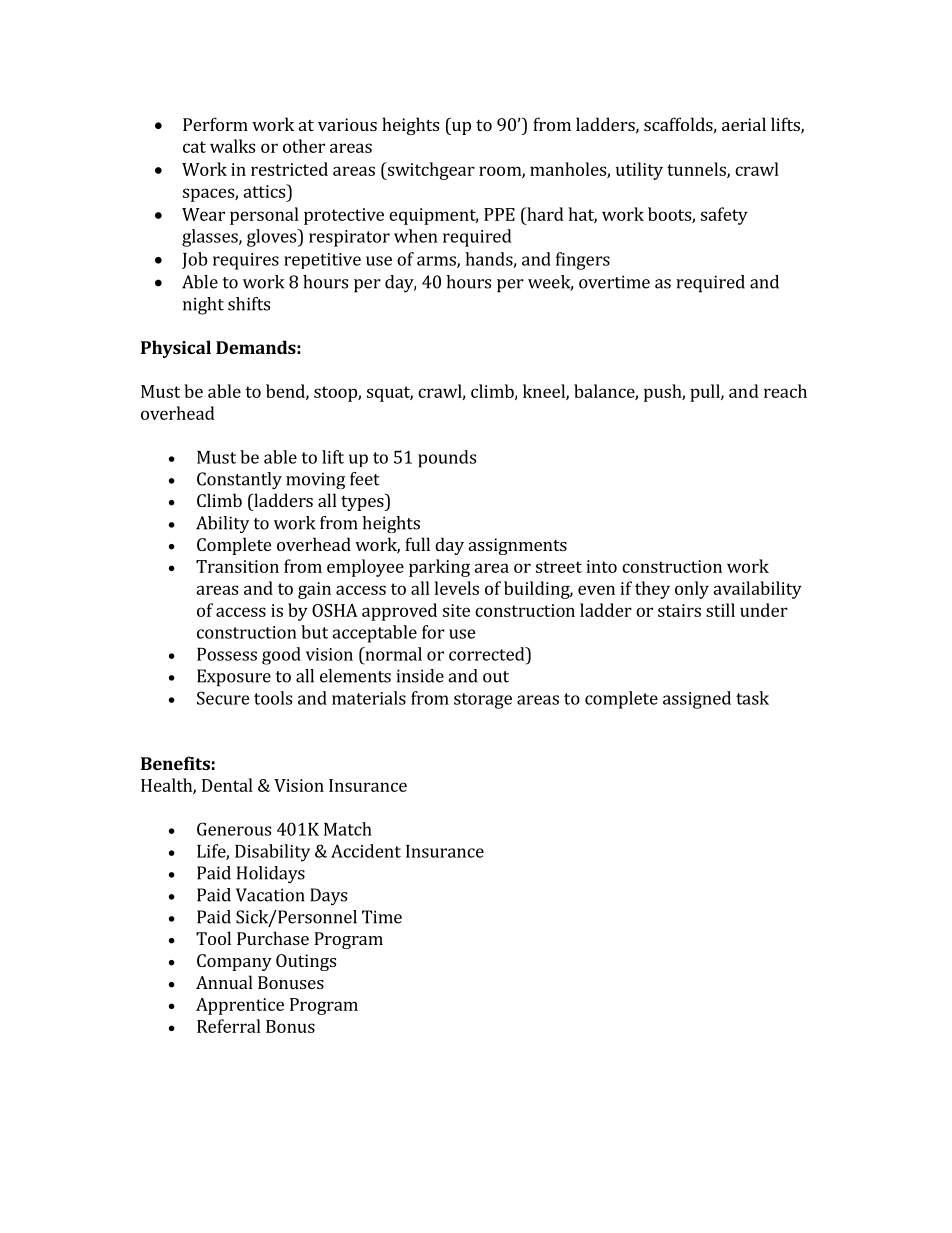 The height and width of the screenshot is (1233, 952). What do you see at coordinates (223, 698) in the screenshot?
I see `Secure` at bounding box center [223, 698].
